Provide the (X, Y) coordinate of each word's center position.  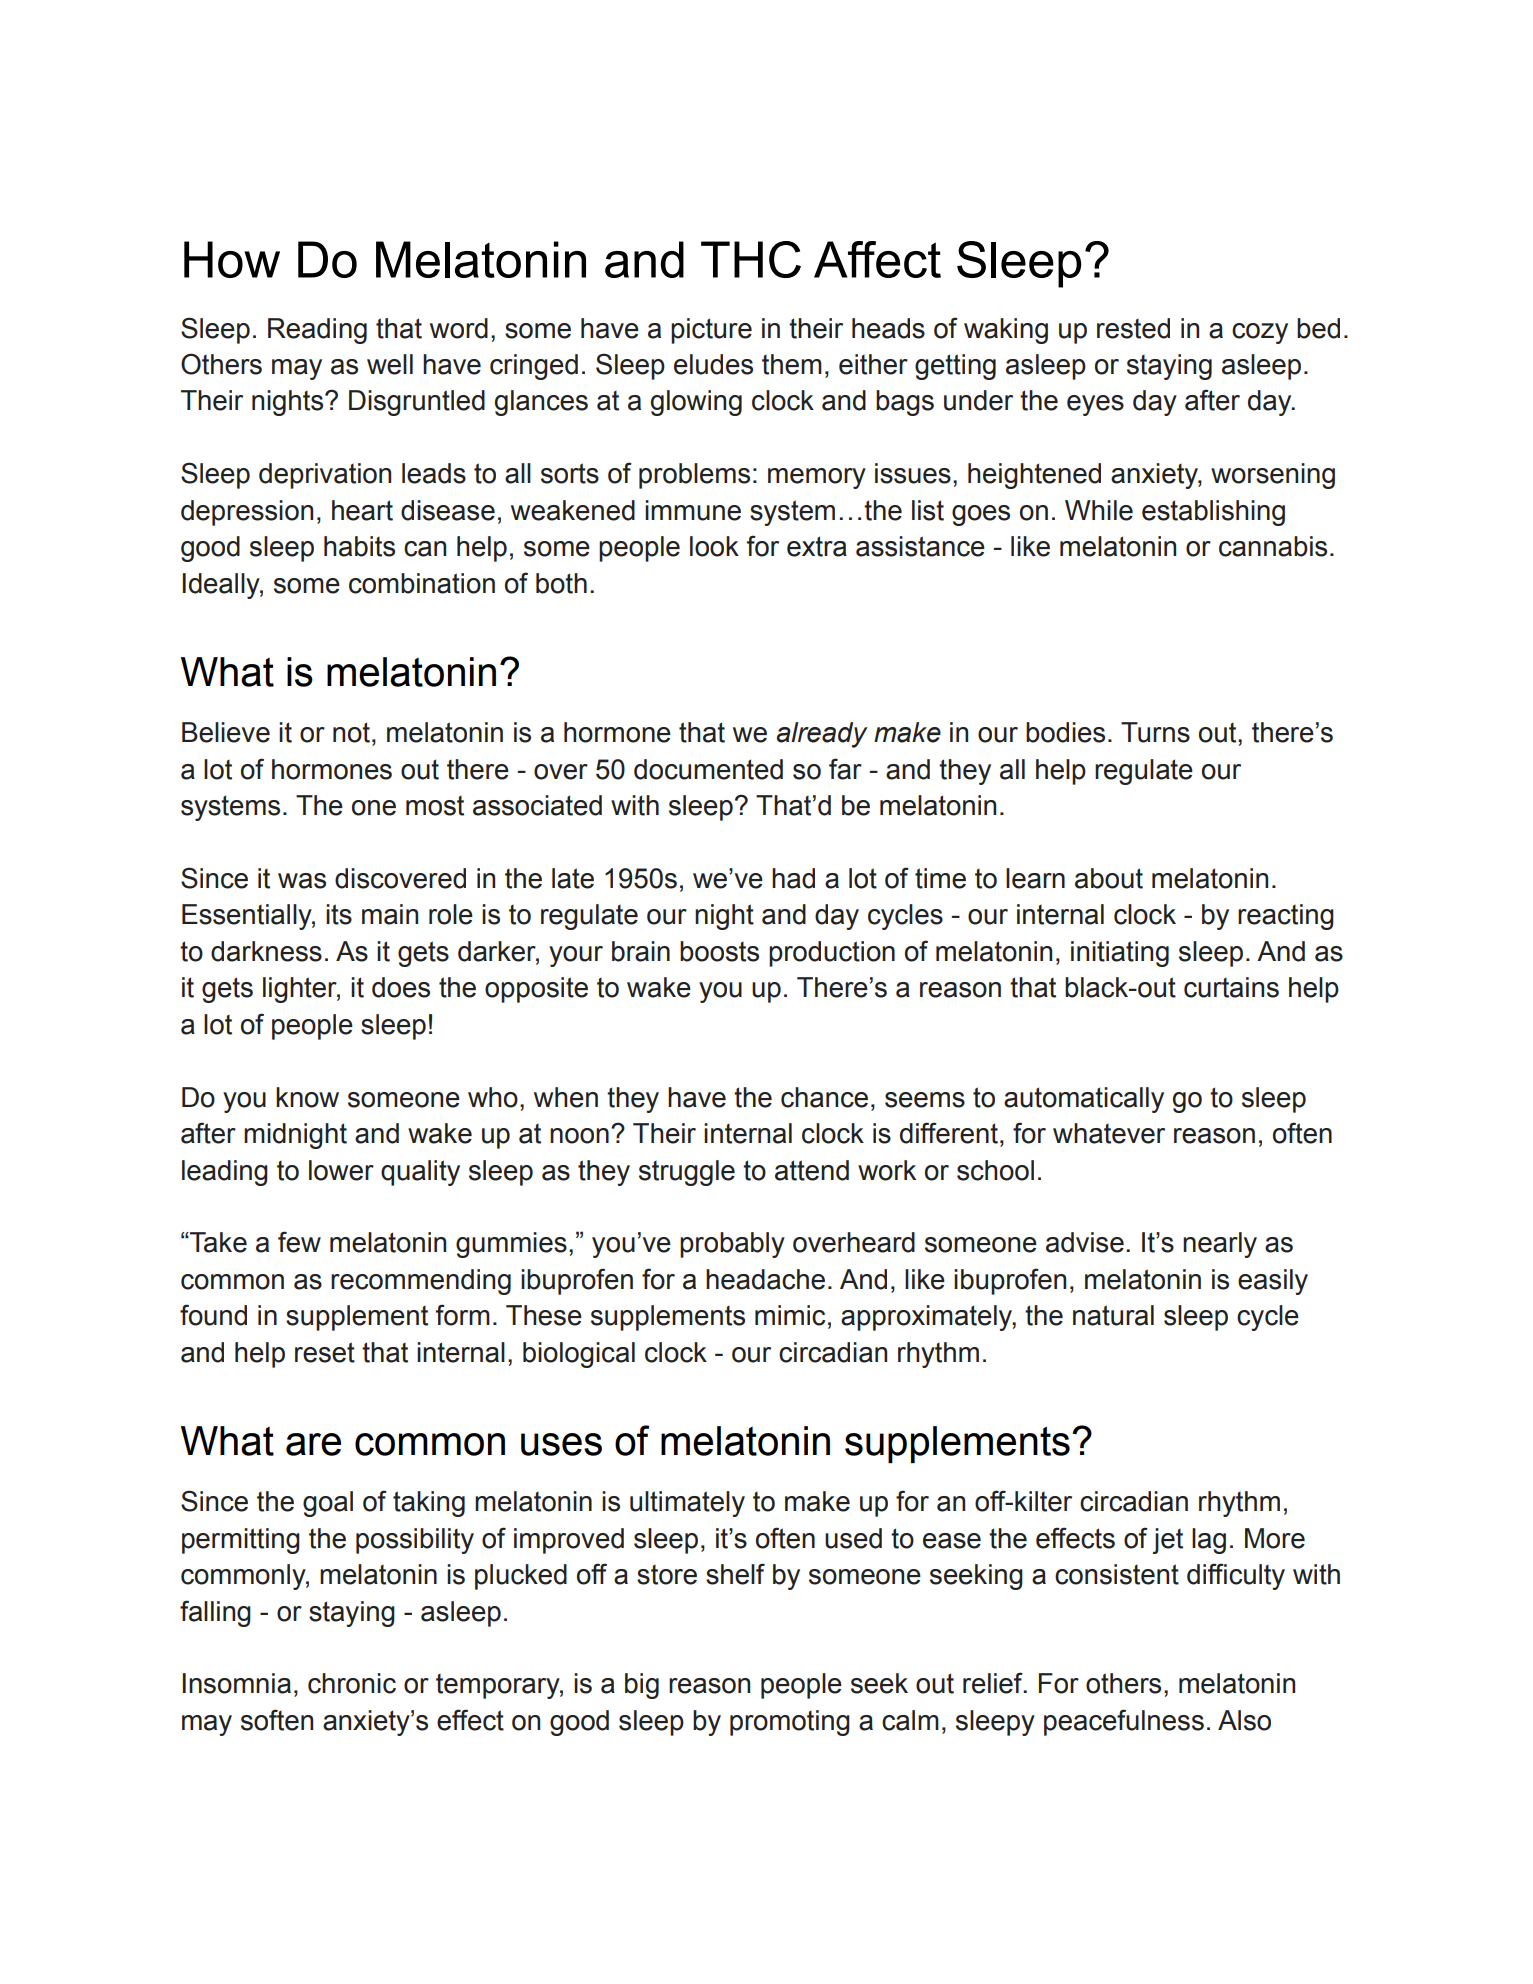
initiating (1120, 954)
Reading (317, 331)
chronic (352, 1683)
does (401, 987)
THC (751, 259)
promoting (790, 1723)
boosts (719, 951)
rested (1133, 328)
